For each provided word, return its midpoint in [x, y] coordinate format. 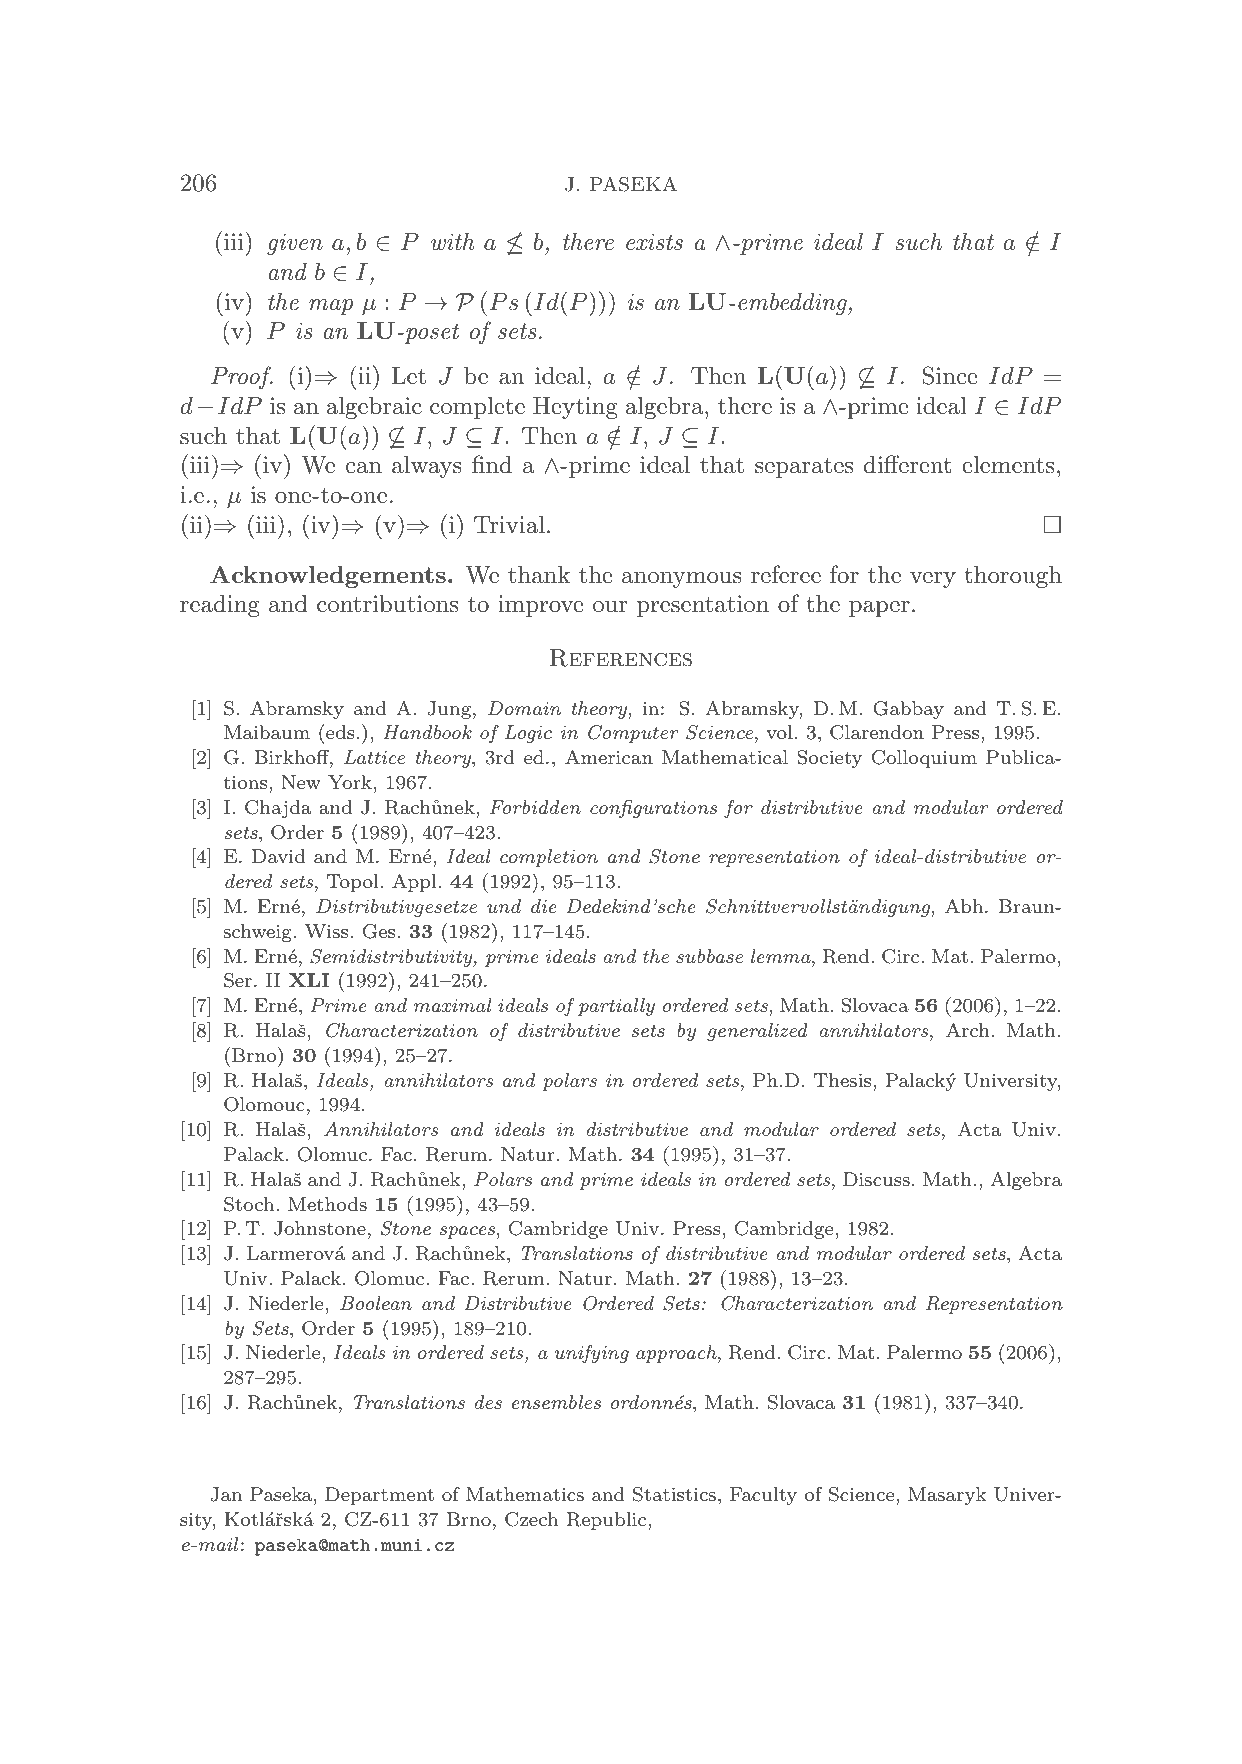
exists [654, 242]
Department [379, 1496]
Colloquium [924, 759]
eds [339, 731]
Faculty [763, 1496]
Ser [238, 980]
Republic [607, 1521]
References [621, 658]
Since [950, 375]
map [331, 307]
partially [616, 1007]
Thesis [844, 1080]
